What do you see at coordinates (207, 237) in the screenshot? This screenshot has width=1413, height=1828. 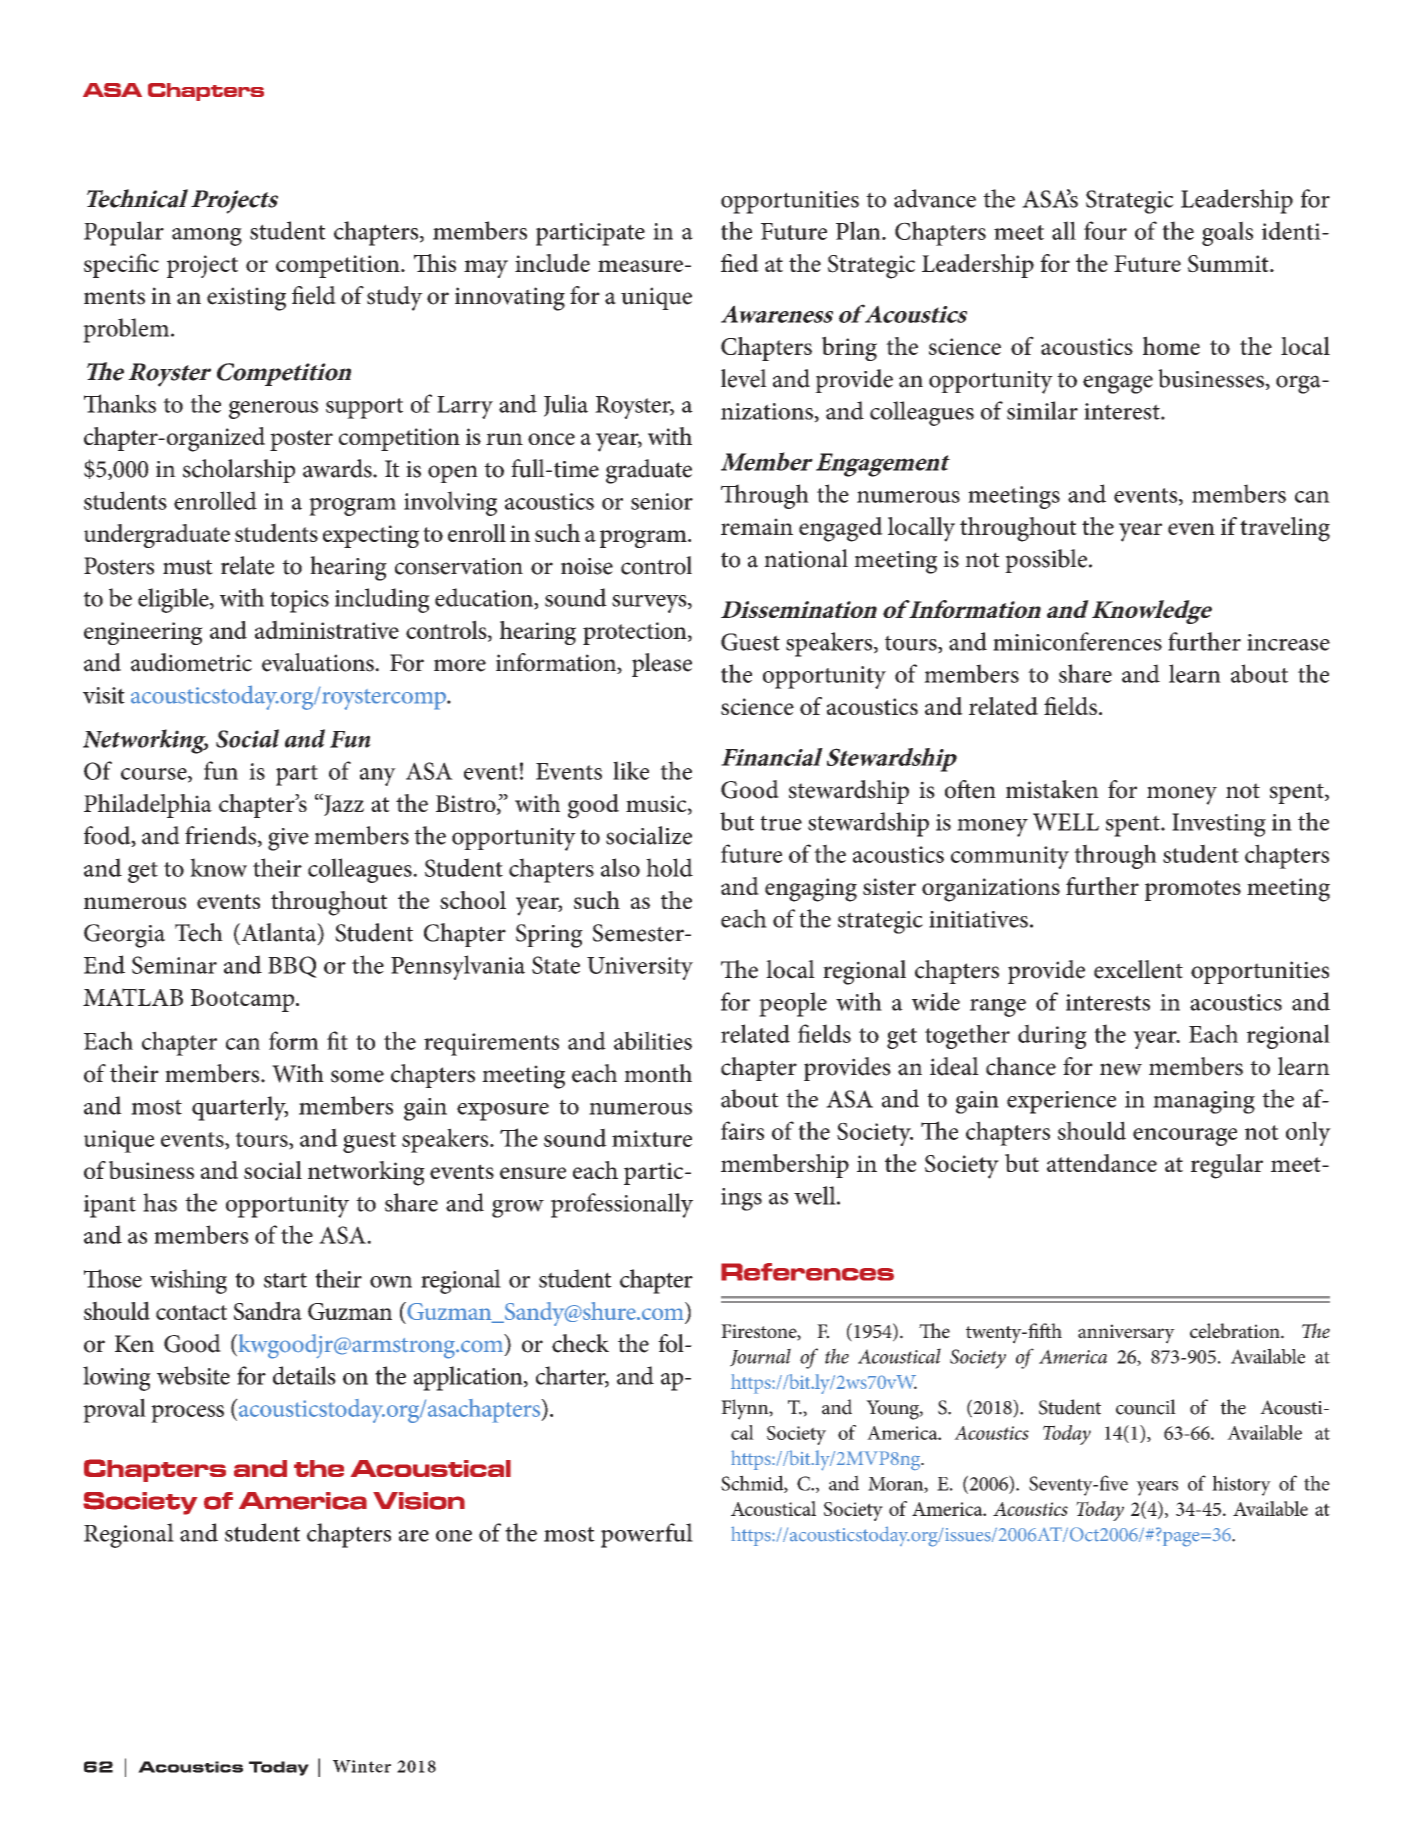 I see `among` at bounding box center [207, 237].
